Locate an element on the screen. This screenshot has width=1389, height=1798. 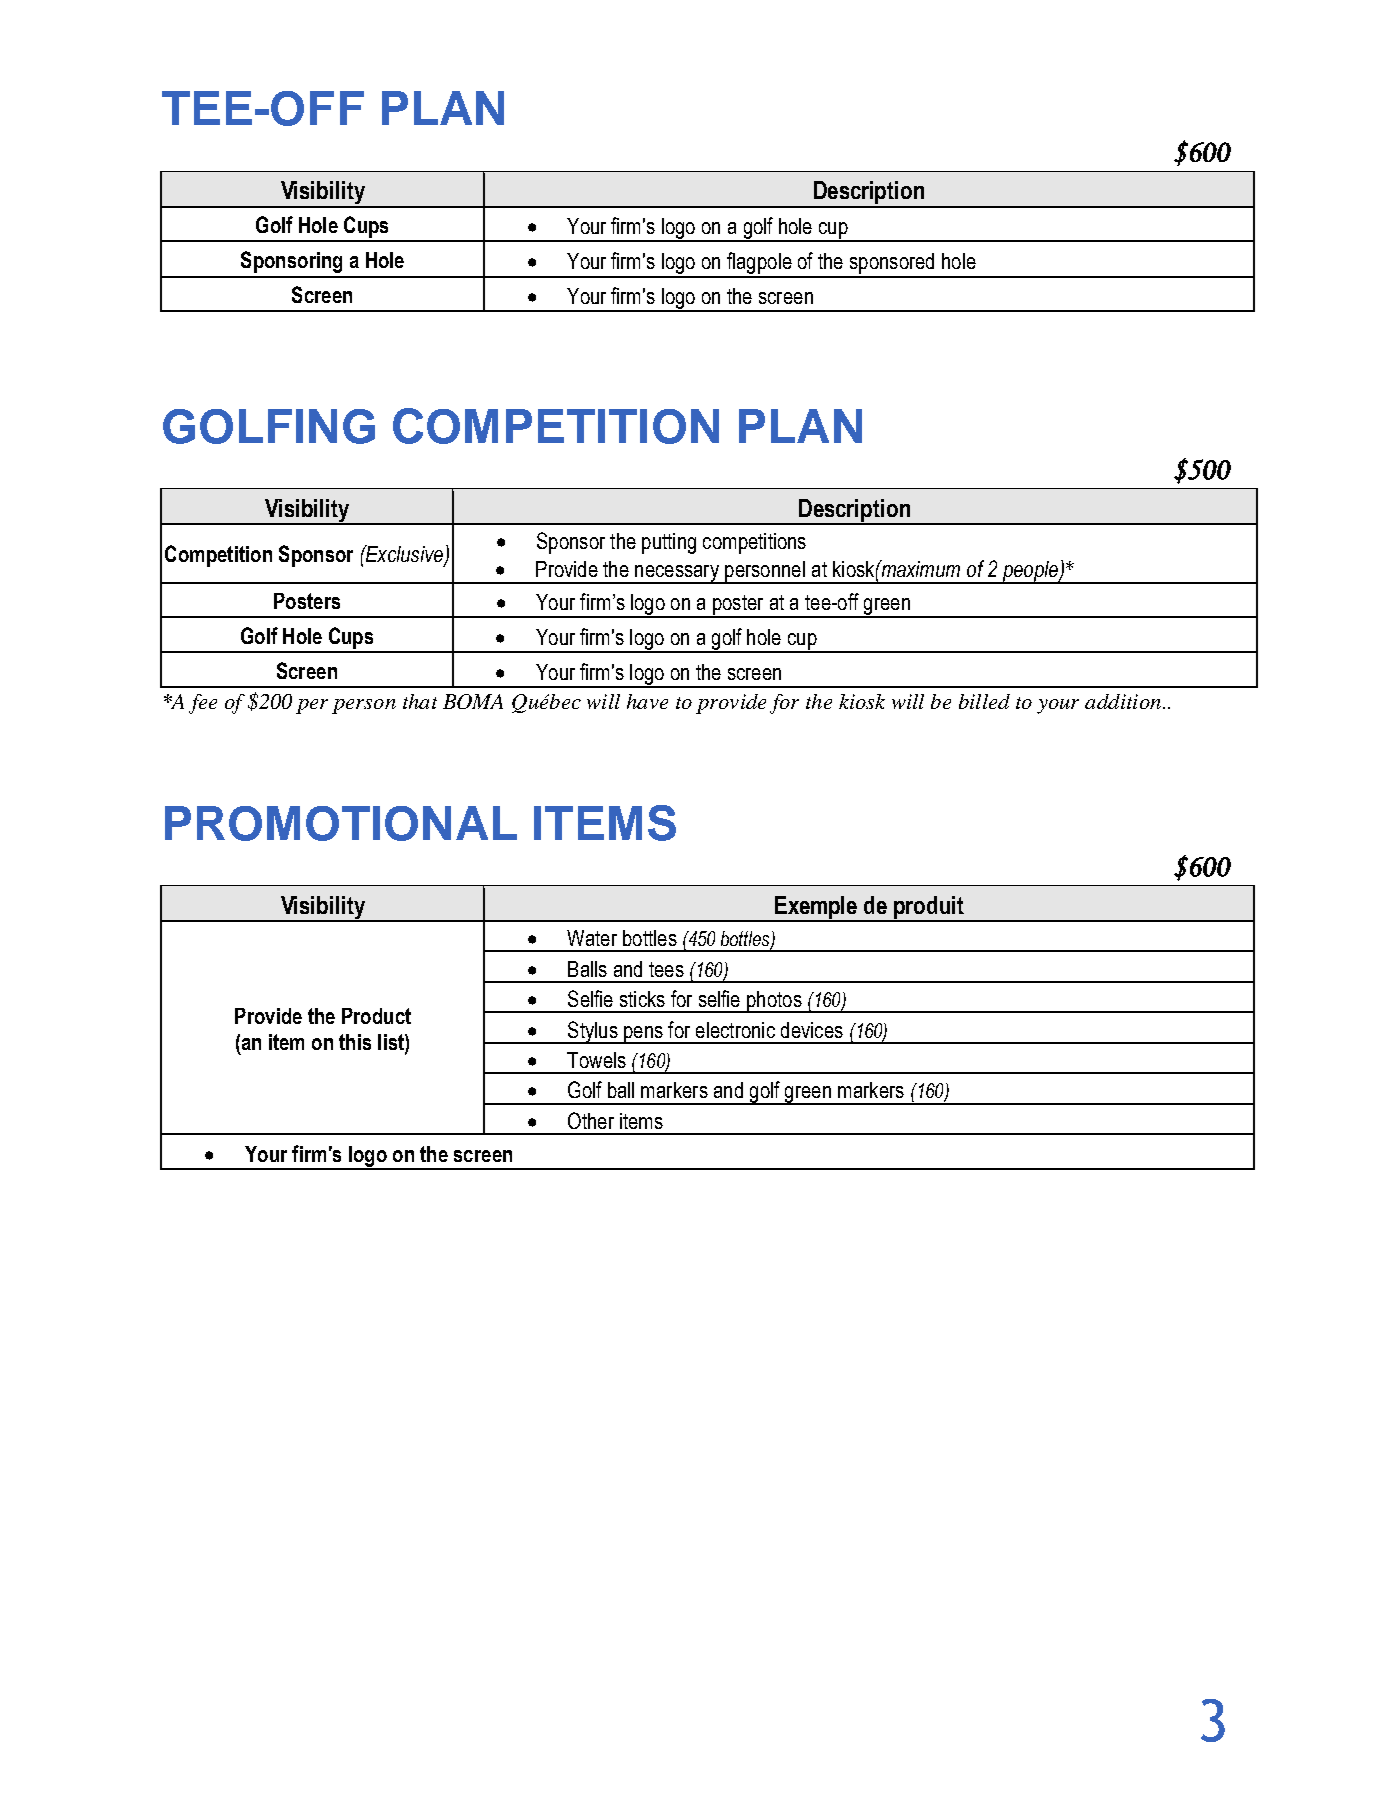
have is located at coordinates (647, 701).
